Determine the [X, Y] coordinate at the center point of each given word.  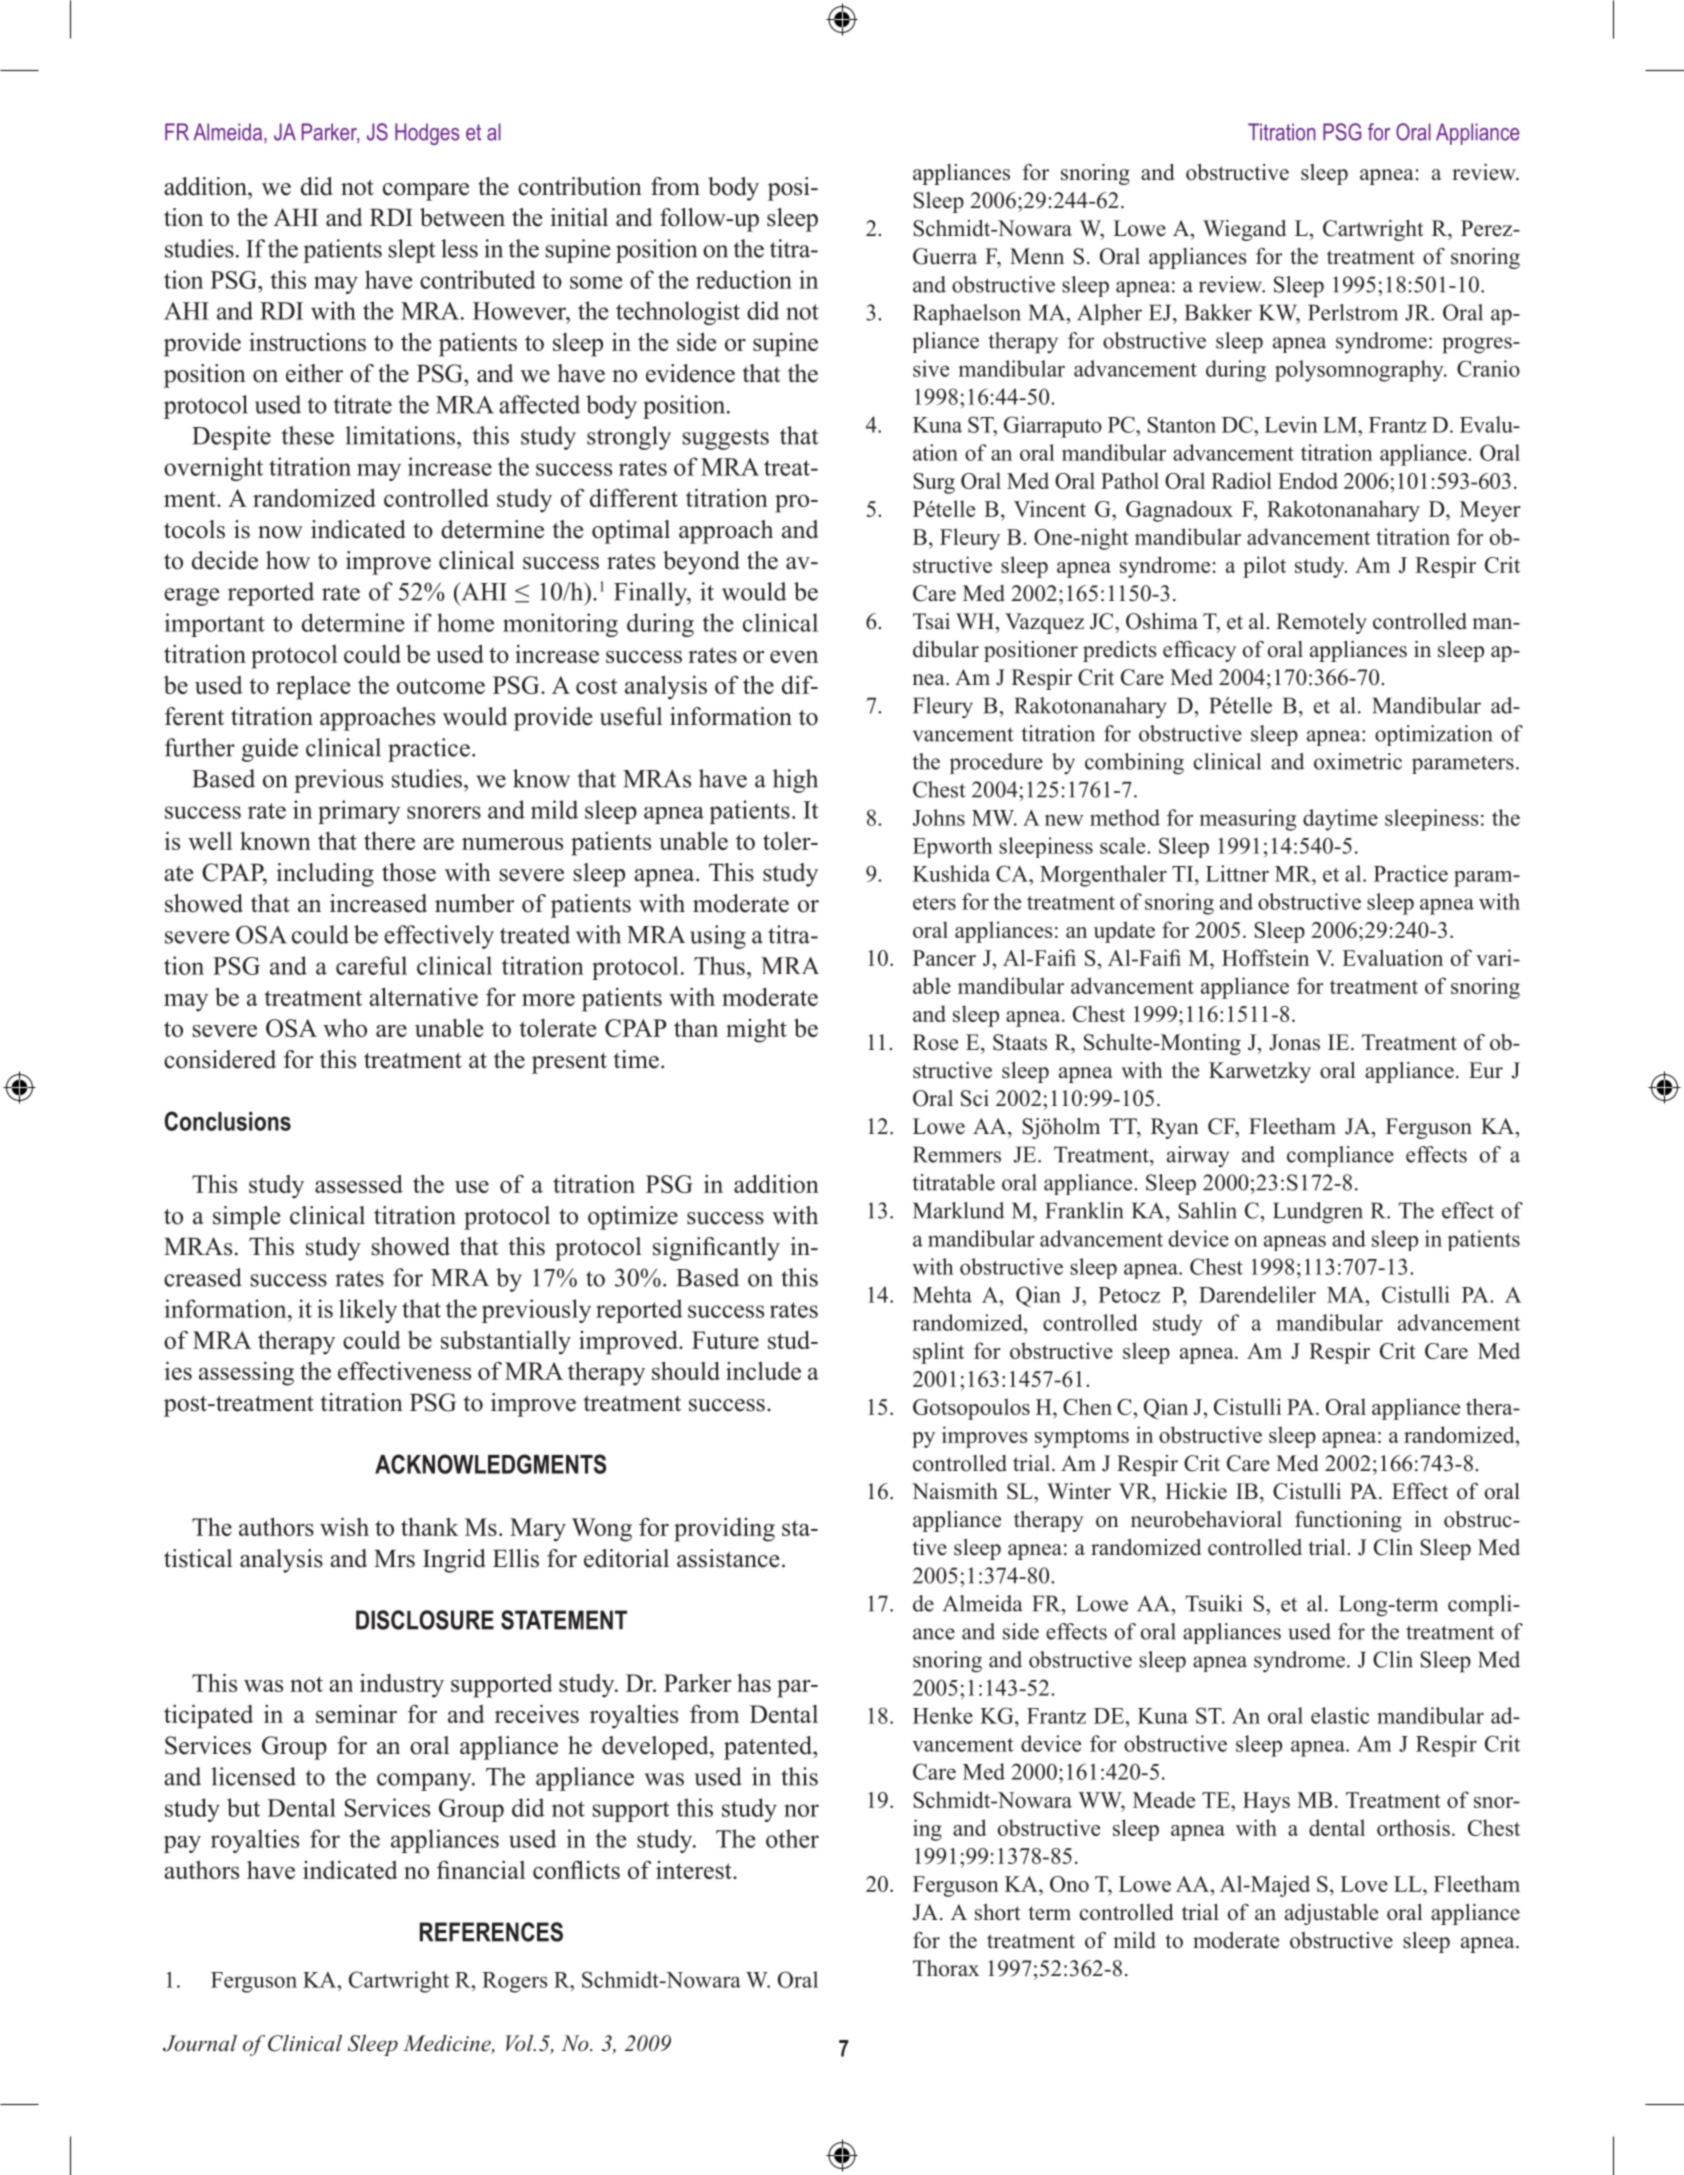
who [345, 1028]
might [756, 1031]
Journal [200, 2043]
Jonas [1294, 1042]
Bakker [1218, 312]
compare [426, 192]
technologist [678, 313]
